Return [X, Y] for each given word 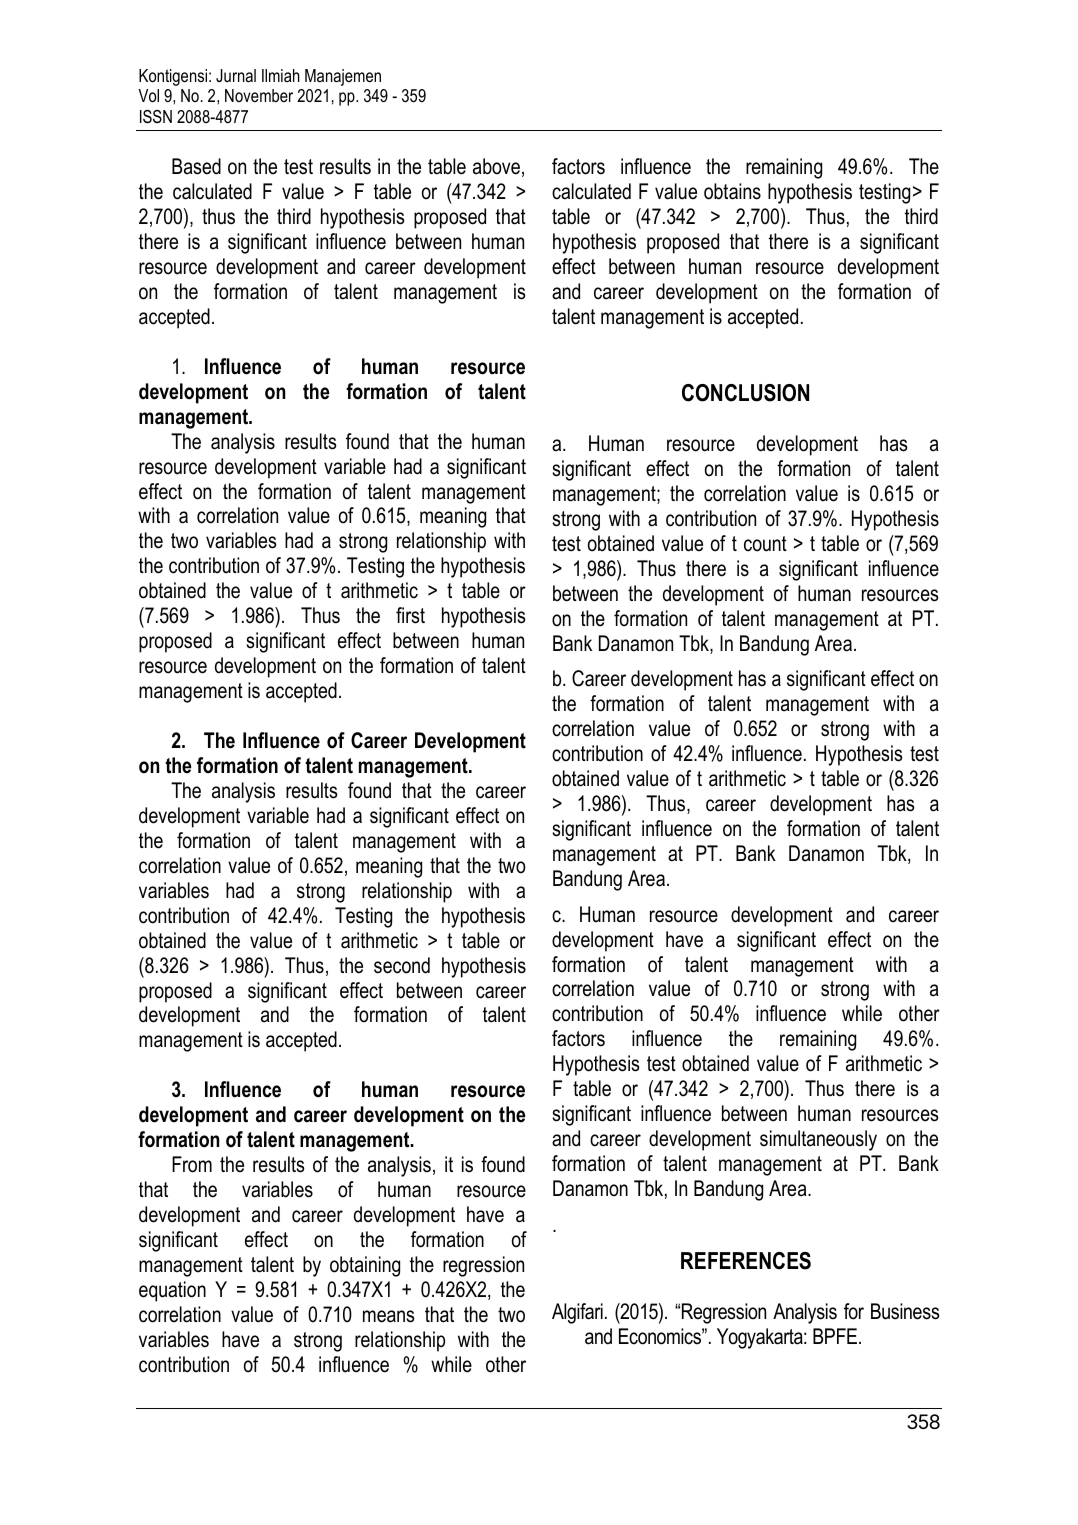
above [496, 166]
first [410, 615]
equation [172, 1291]
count [765, 544]
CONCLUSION [745, 393]
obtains [732, 191]
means [389, 1316]
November [259, 95]
